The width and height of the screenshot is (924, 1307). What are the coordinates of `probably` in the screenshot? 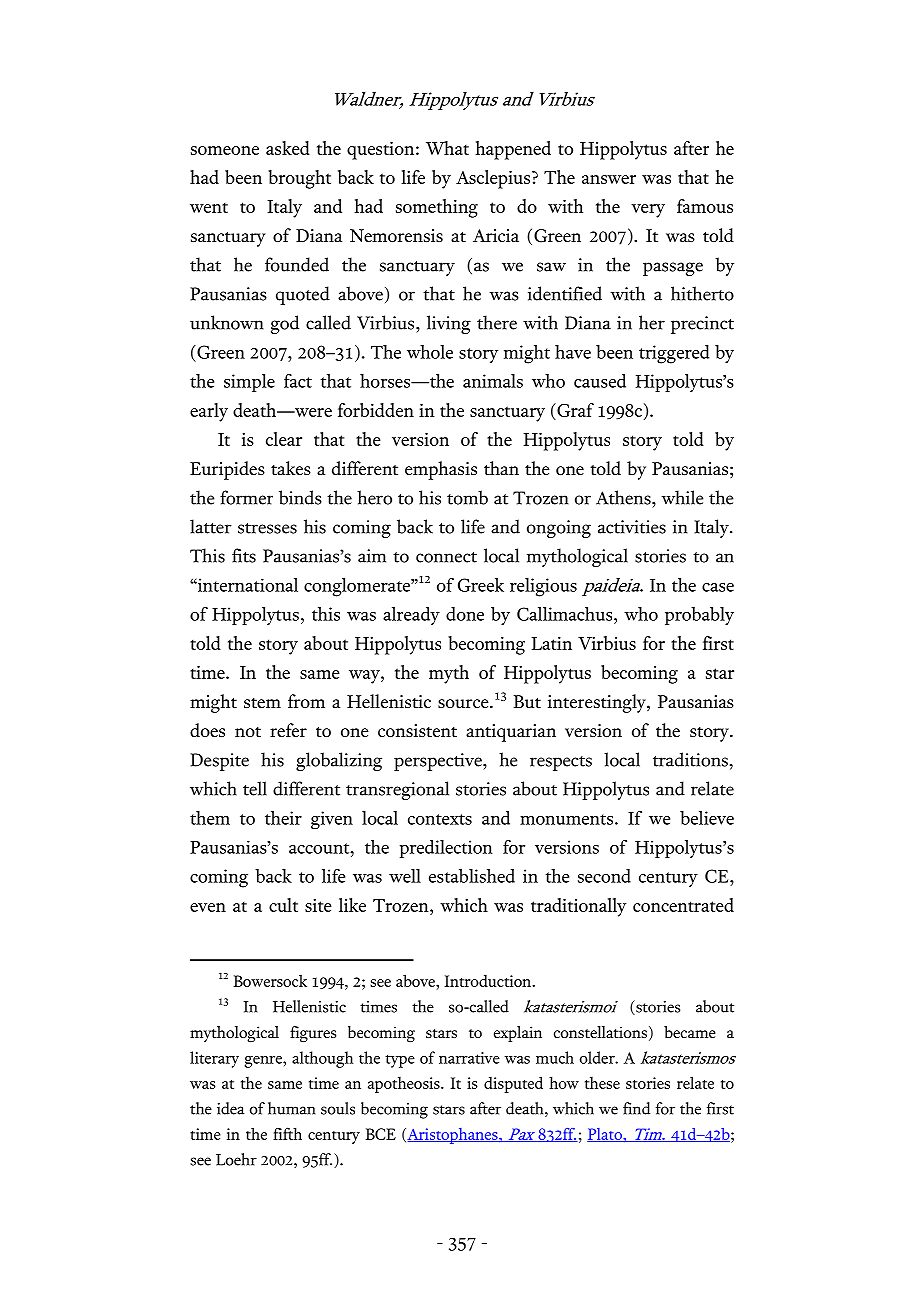 It's located at (699, 616).
